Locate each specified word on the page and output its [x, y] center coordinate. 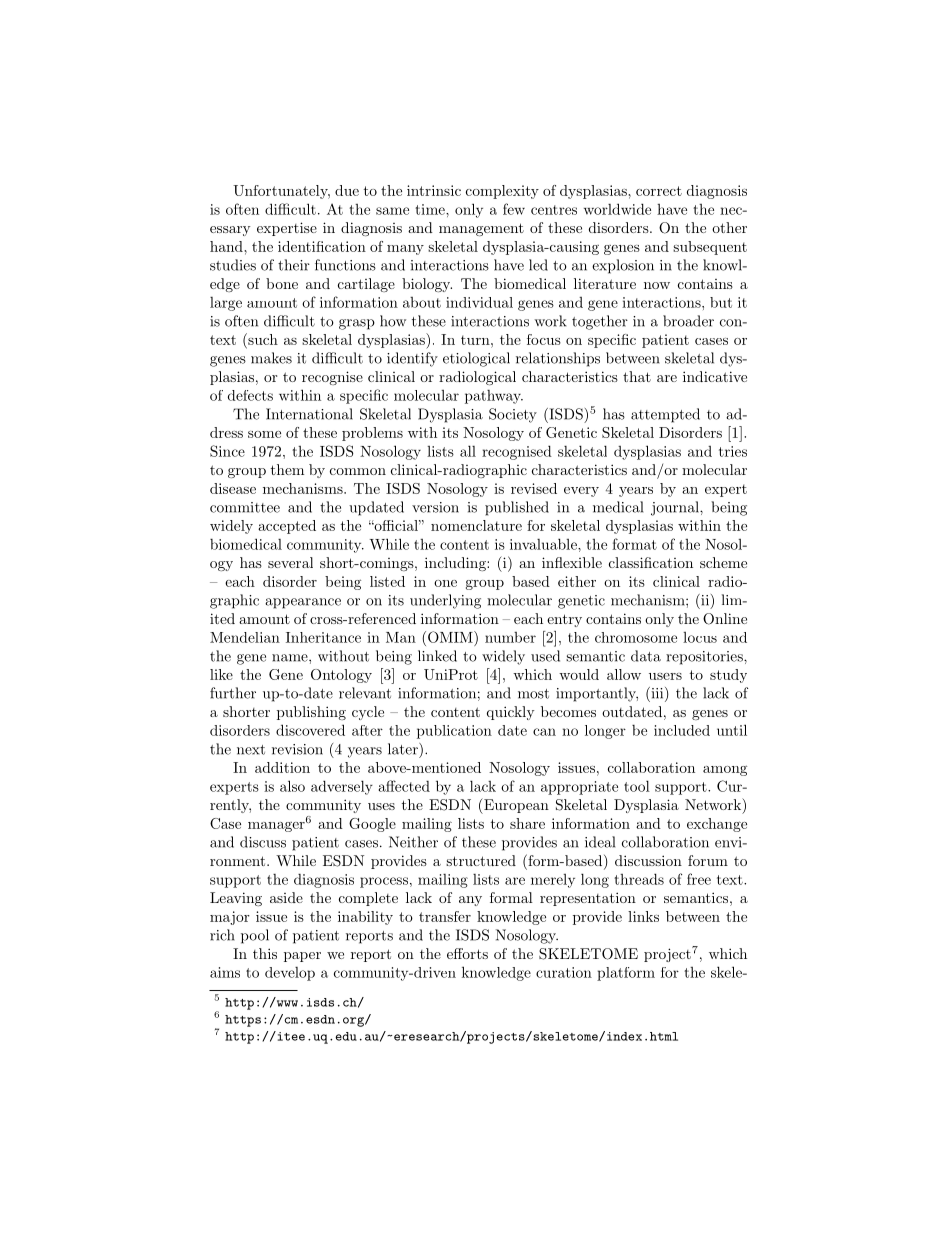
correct [659, 191]
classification [651, 562]
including [456, 564]
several [290, 562]
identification [322, 246]
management [481, 229]
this [265, 953]
